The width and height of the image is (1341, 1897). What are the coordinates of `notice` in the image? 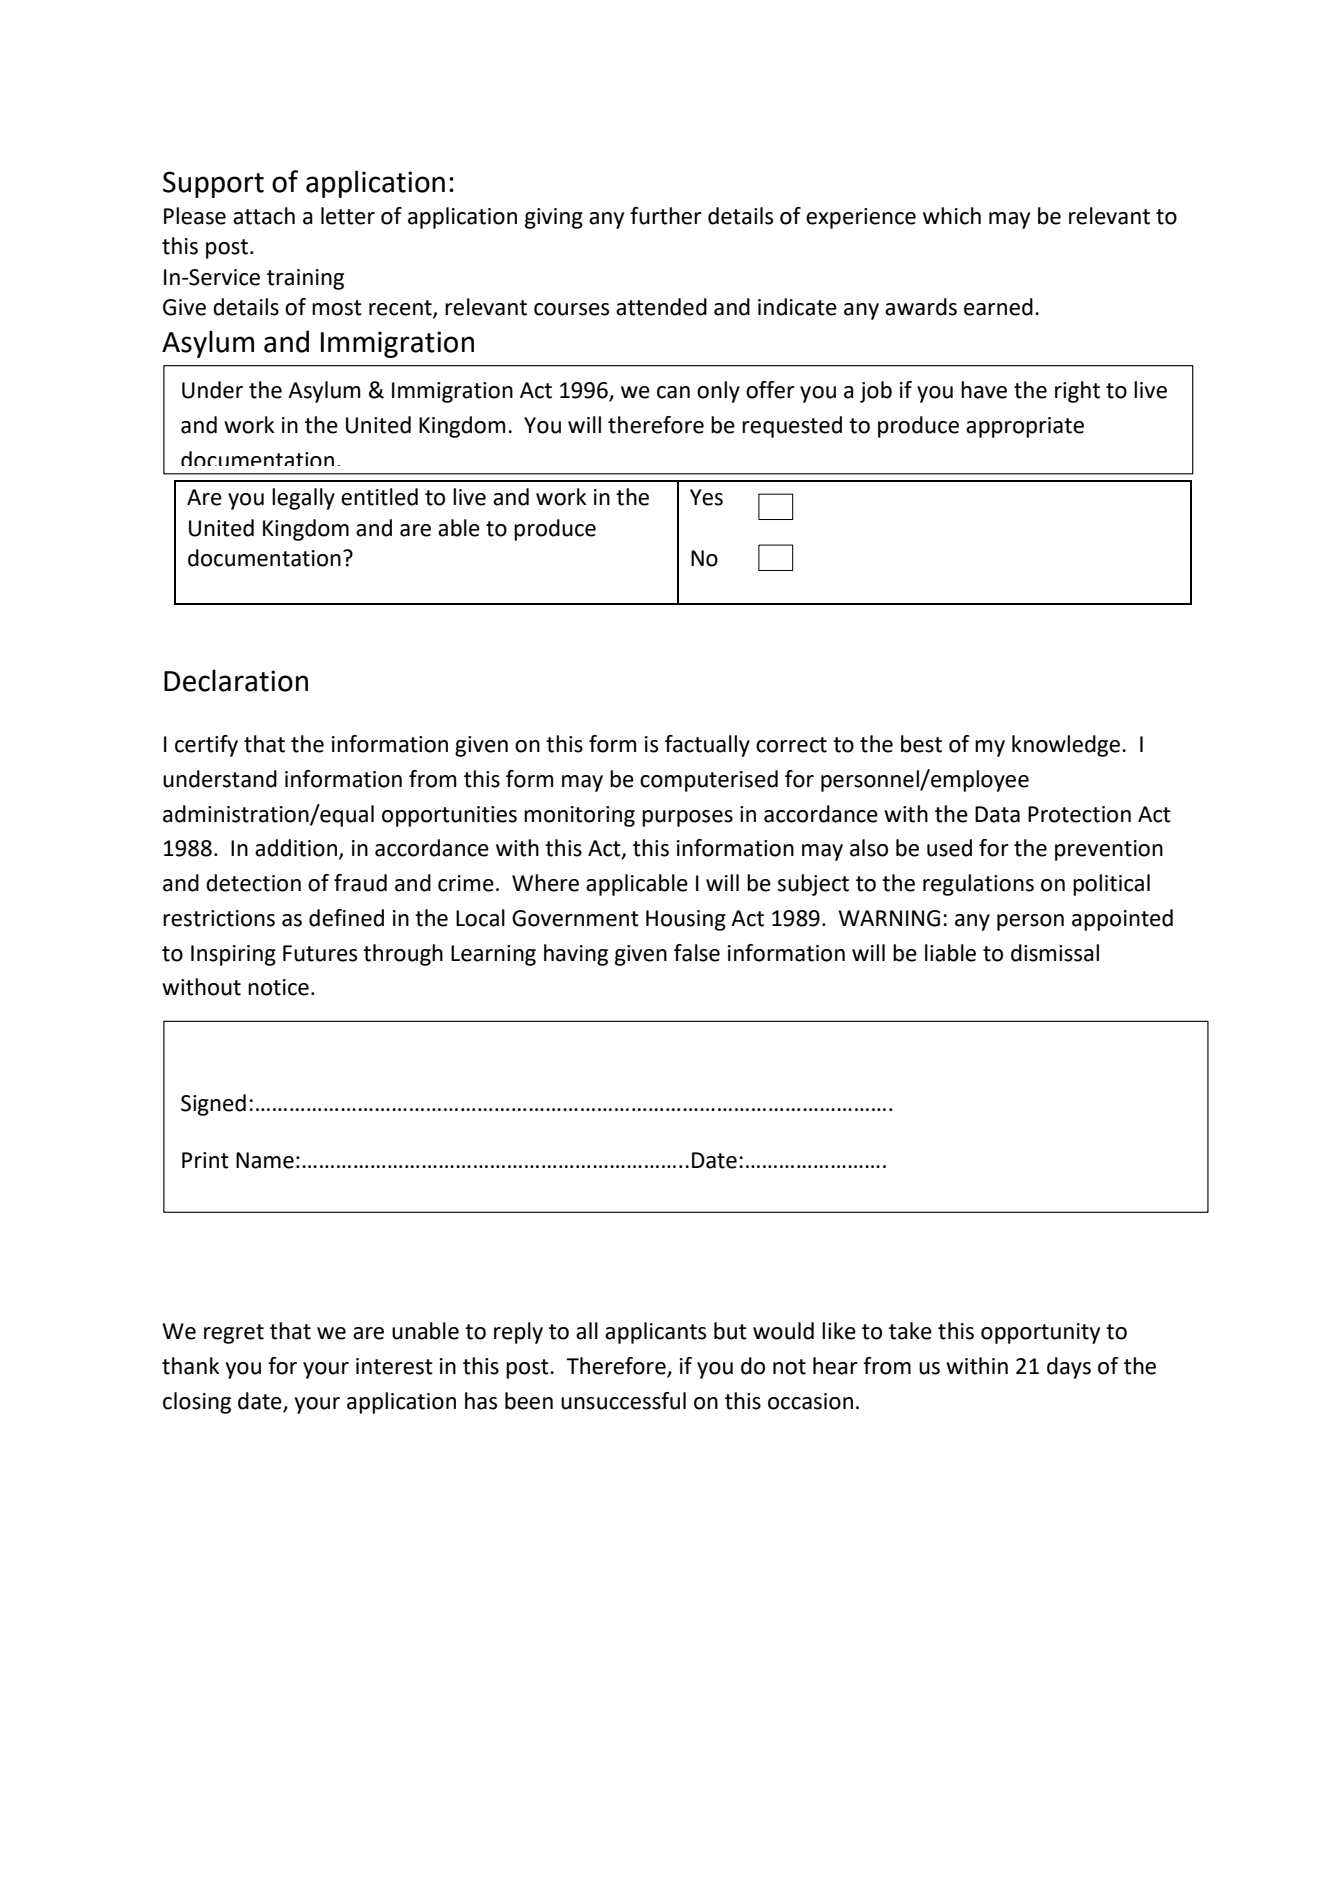 It's located at (278, 987).
